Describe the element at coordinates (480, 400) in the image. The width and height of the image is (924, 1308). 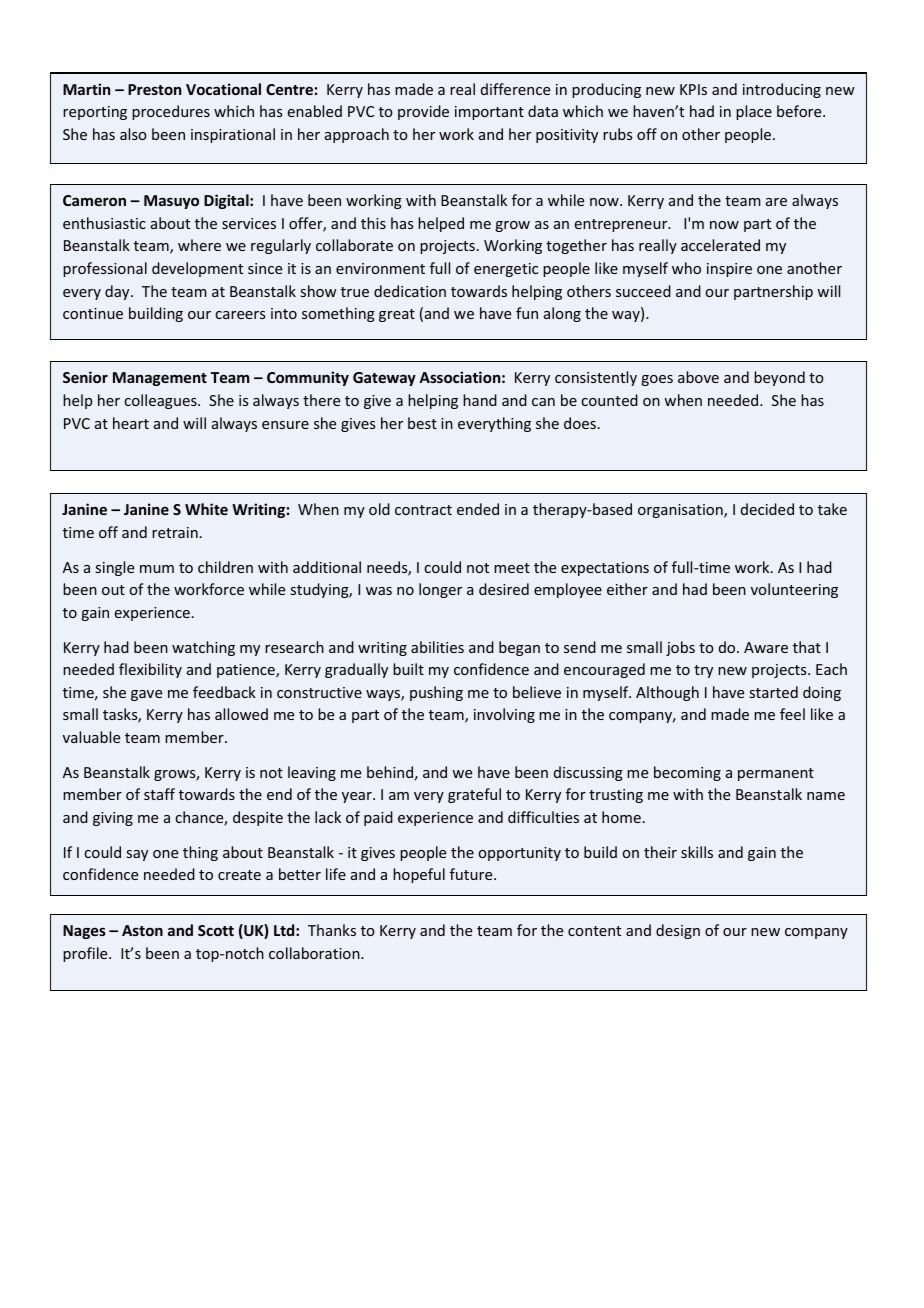
I see `hand` at that location.
